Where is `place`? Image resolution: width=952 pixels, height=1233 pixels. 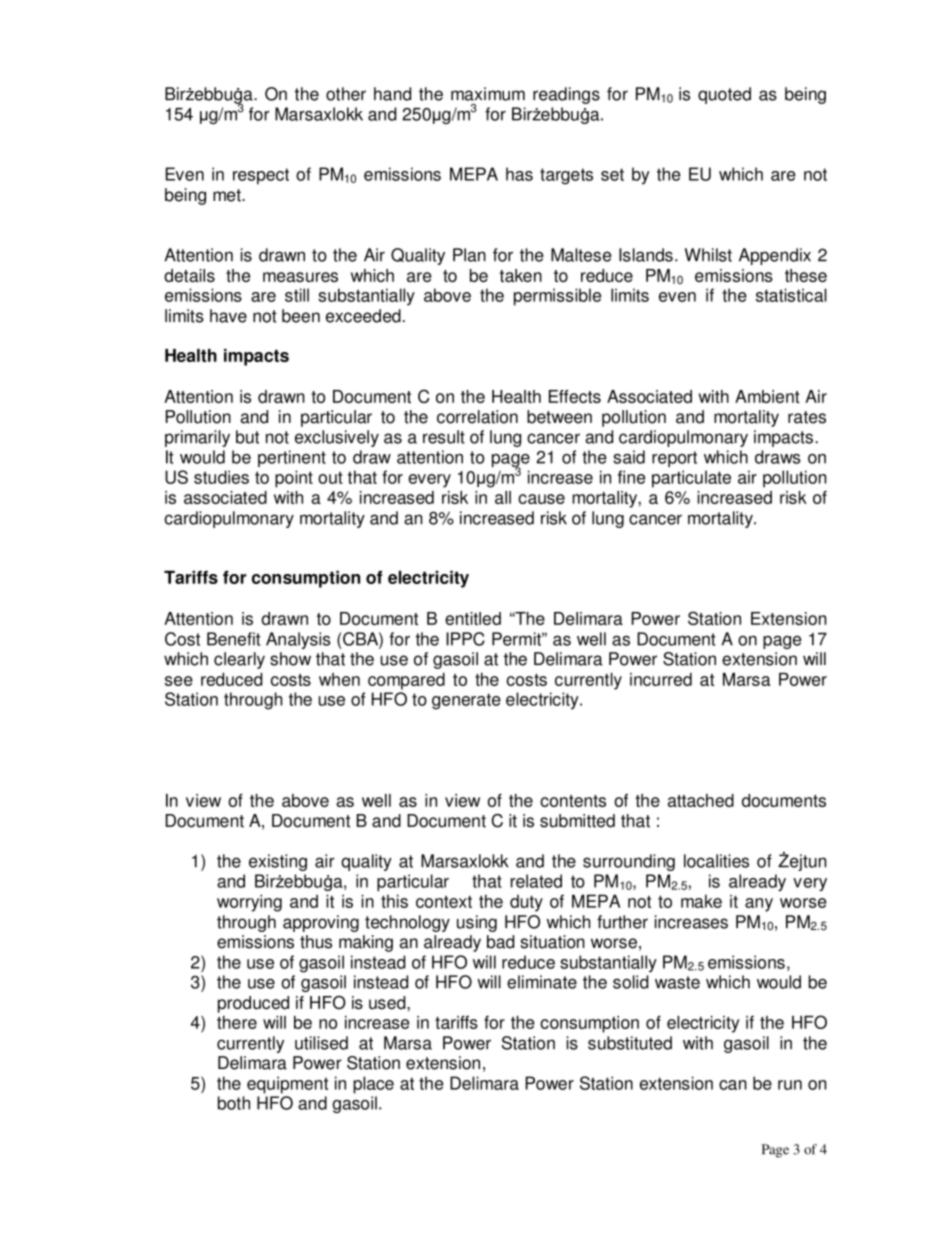 place is located at coordinates (373, 1085).
